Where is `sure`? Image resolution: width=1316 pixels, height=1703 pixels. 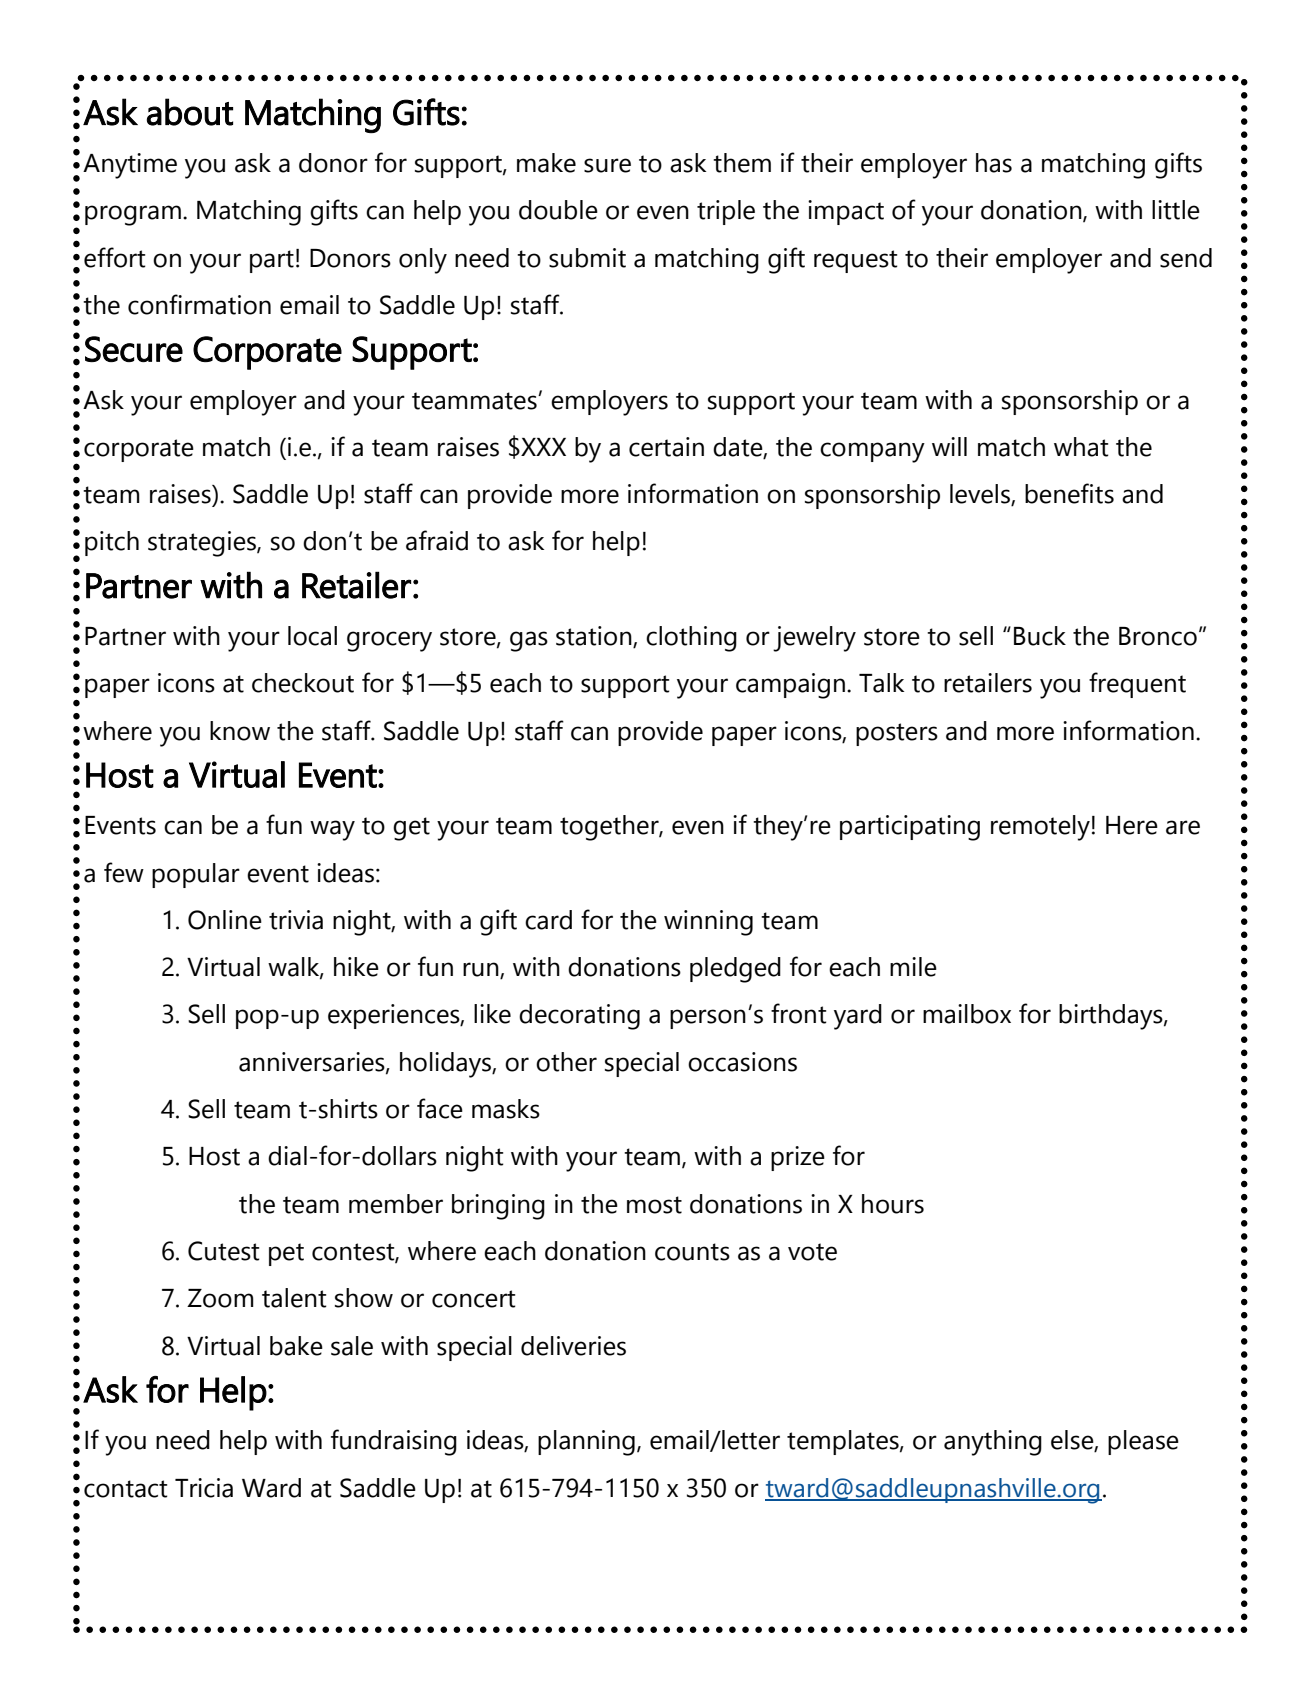
sure is located at coordinates (607, 165).
